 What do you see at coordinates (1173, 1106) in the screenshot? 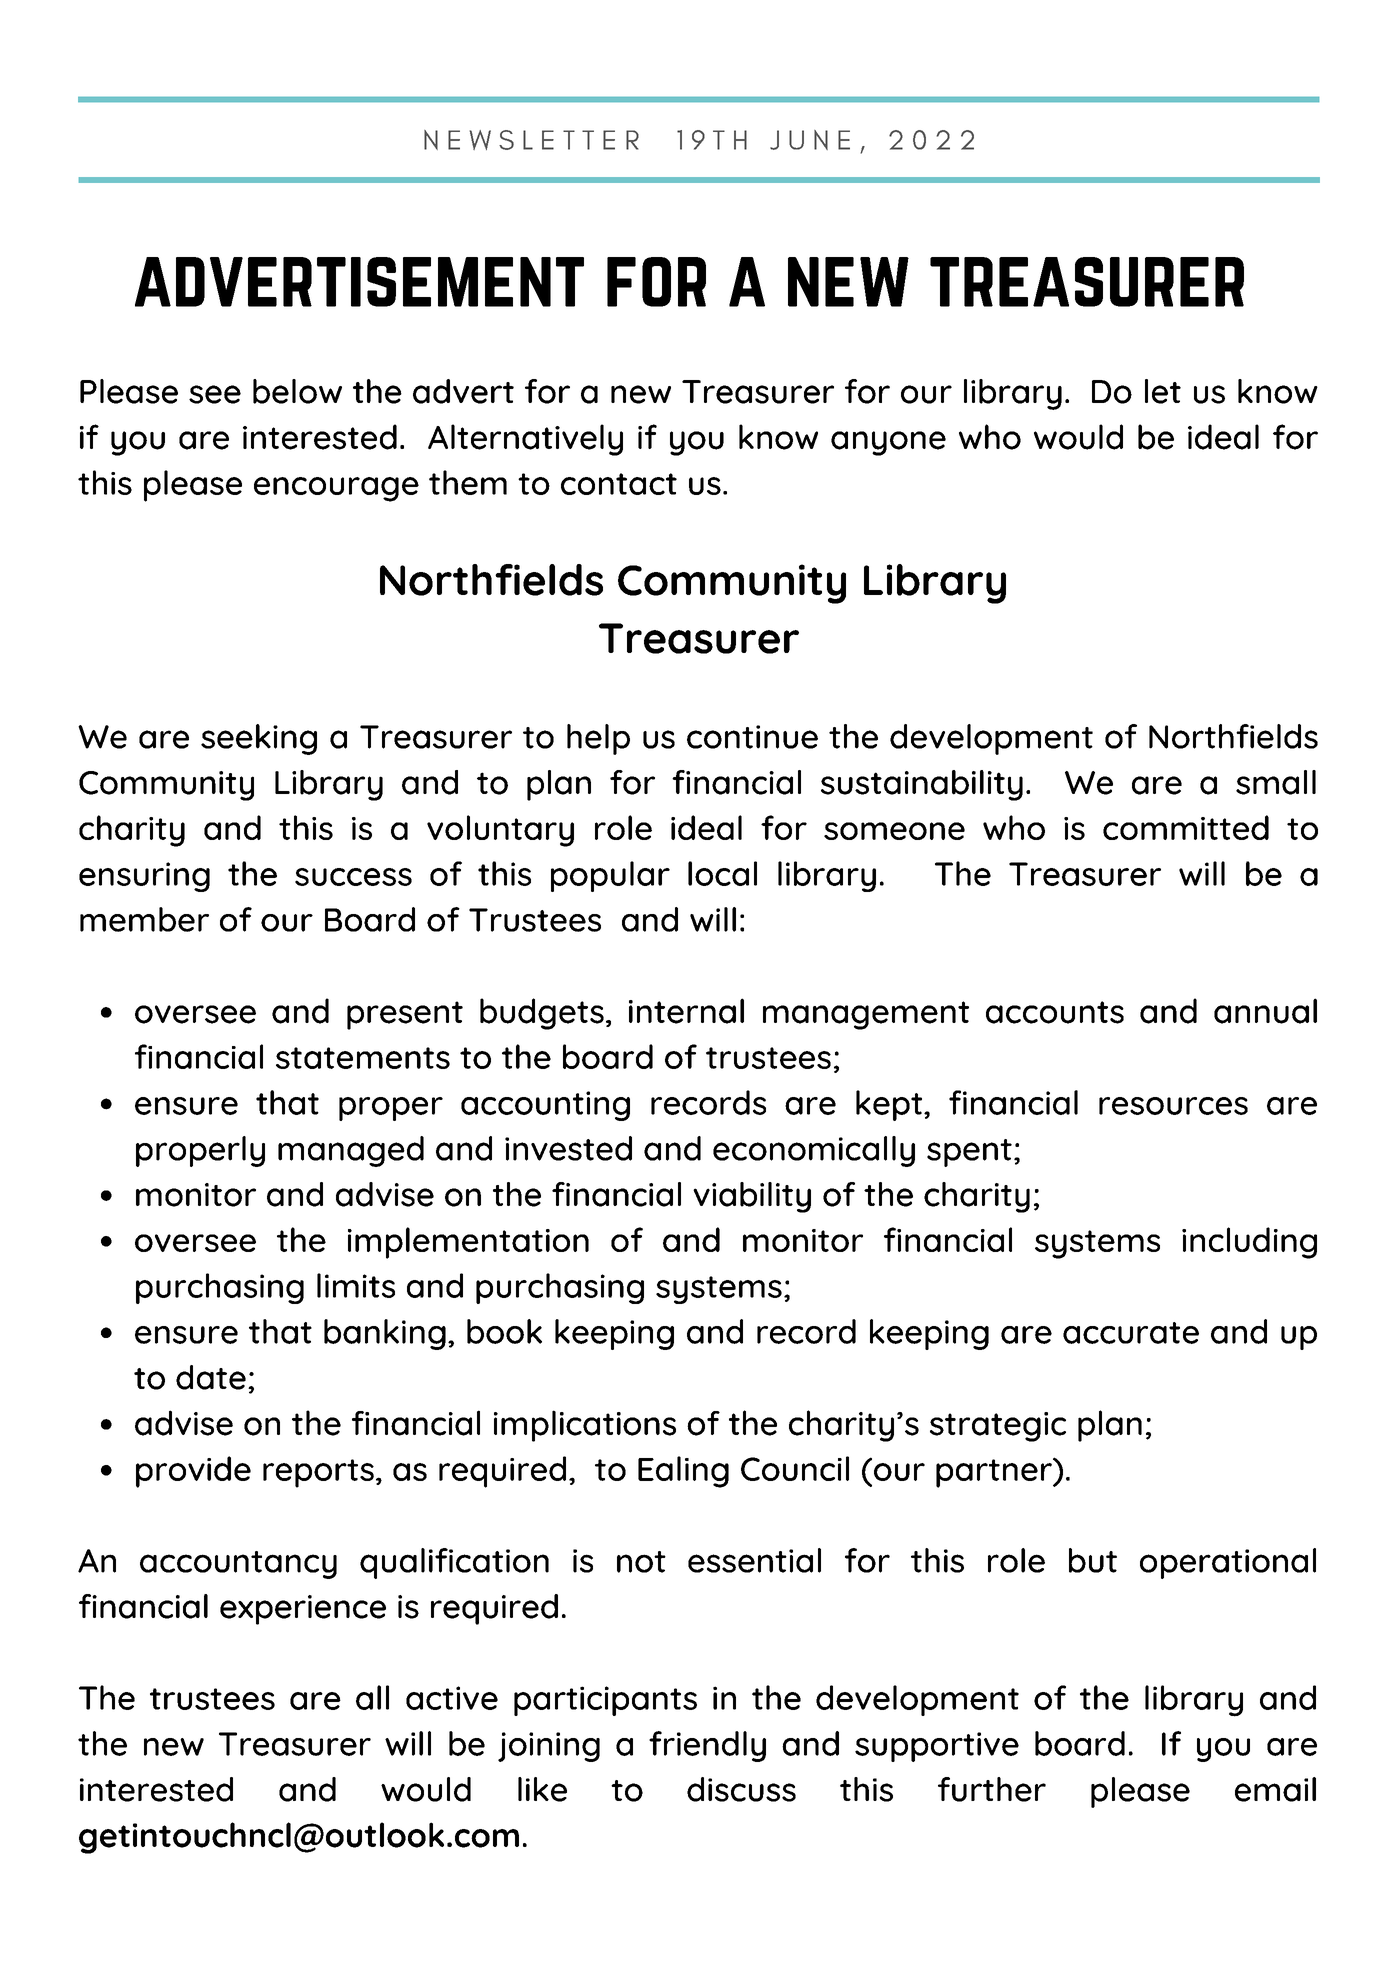
I see `resources` at bounding box center [1173, 1106].
